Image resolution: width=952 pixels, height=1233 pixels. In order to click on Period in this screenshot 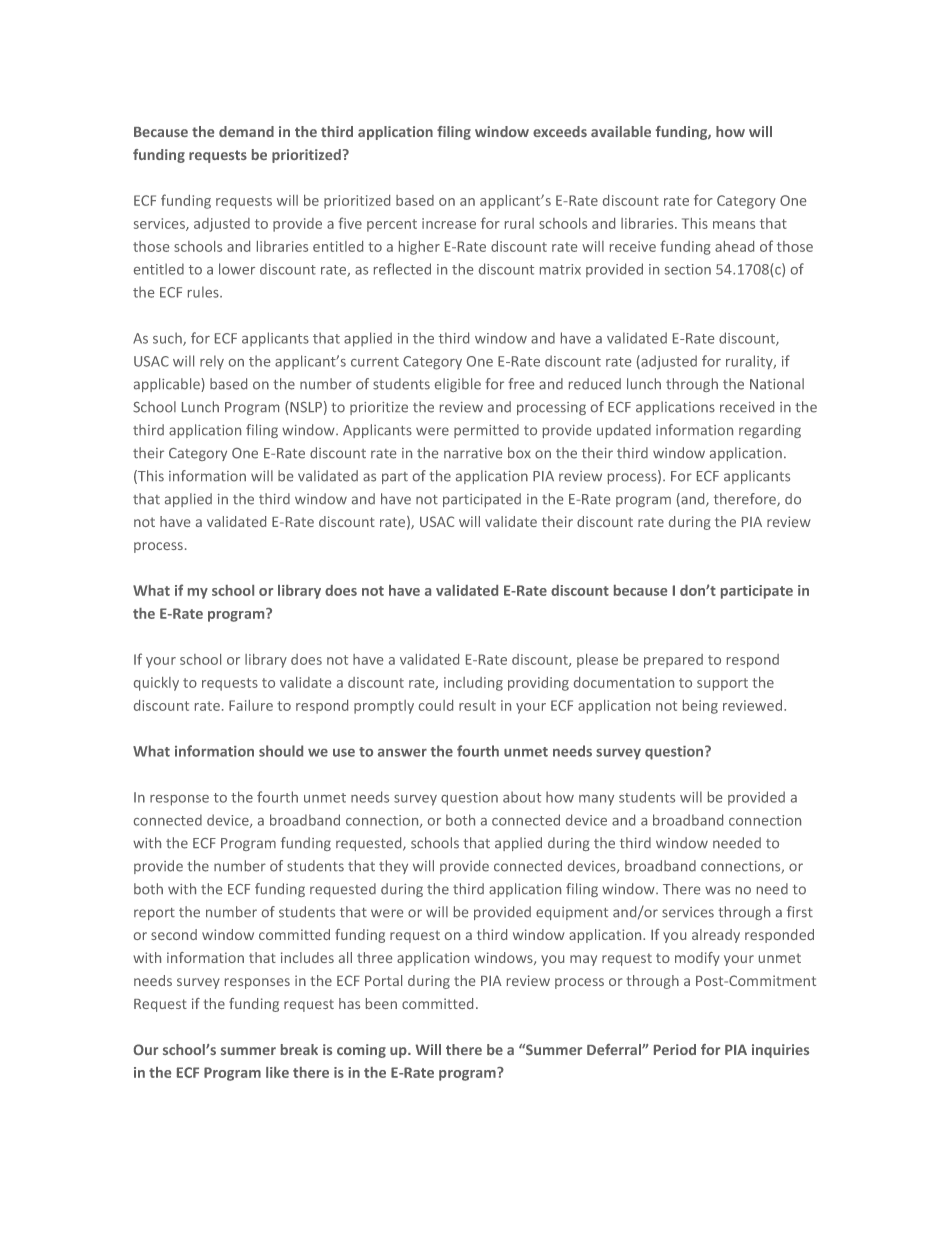, I will do `click(675, 1049)`.
